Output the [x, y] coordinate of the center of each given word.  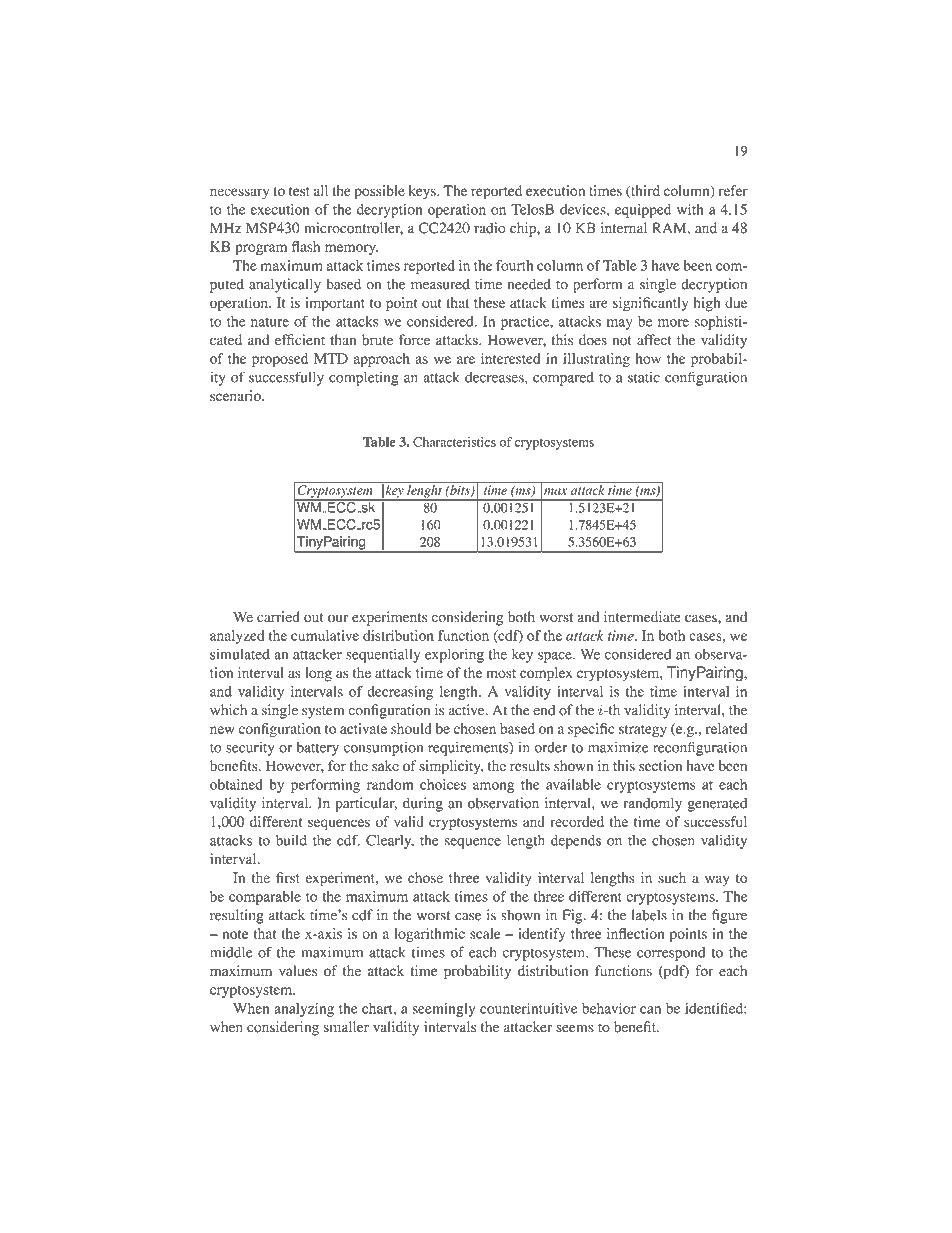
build [291, 840]
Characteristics [454, 442]
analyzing [304, 1010]
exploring [454, 655]
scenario [236, 395]
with [690, 209]
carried [278, 617]
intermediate [642, 617]
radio [490, 228]
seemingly [444, 1010]
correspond [671, 954]
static [644, 377]
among [493, 787]
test [299, 191]
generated [717, 804]
